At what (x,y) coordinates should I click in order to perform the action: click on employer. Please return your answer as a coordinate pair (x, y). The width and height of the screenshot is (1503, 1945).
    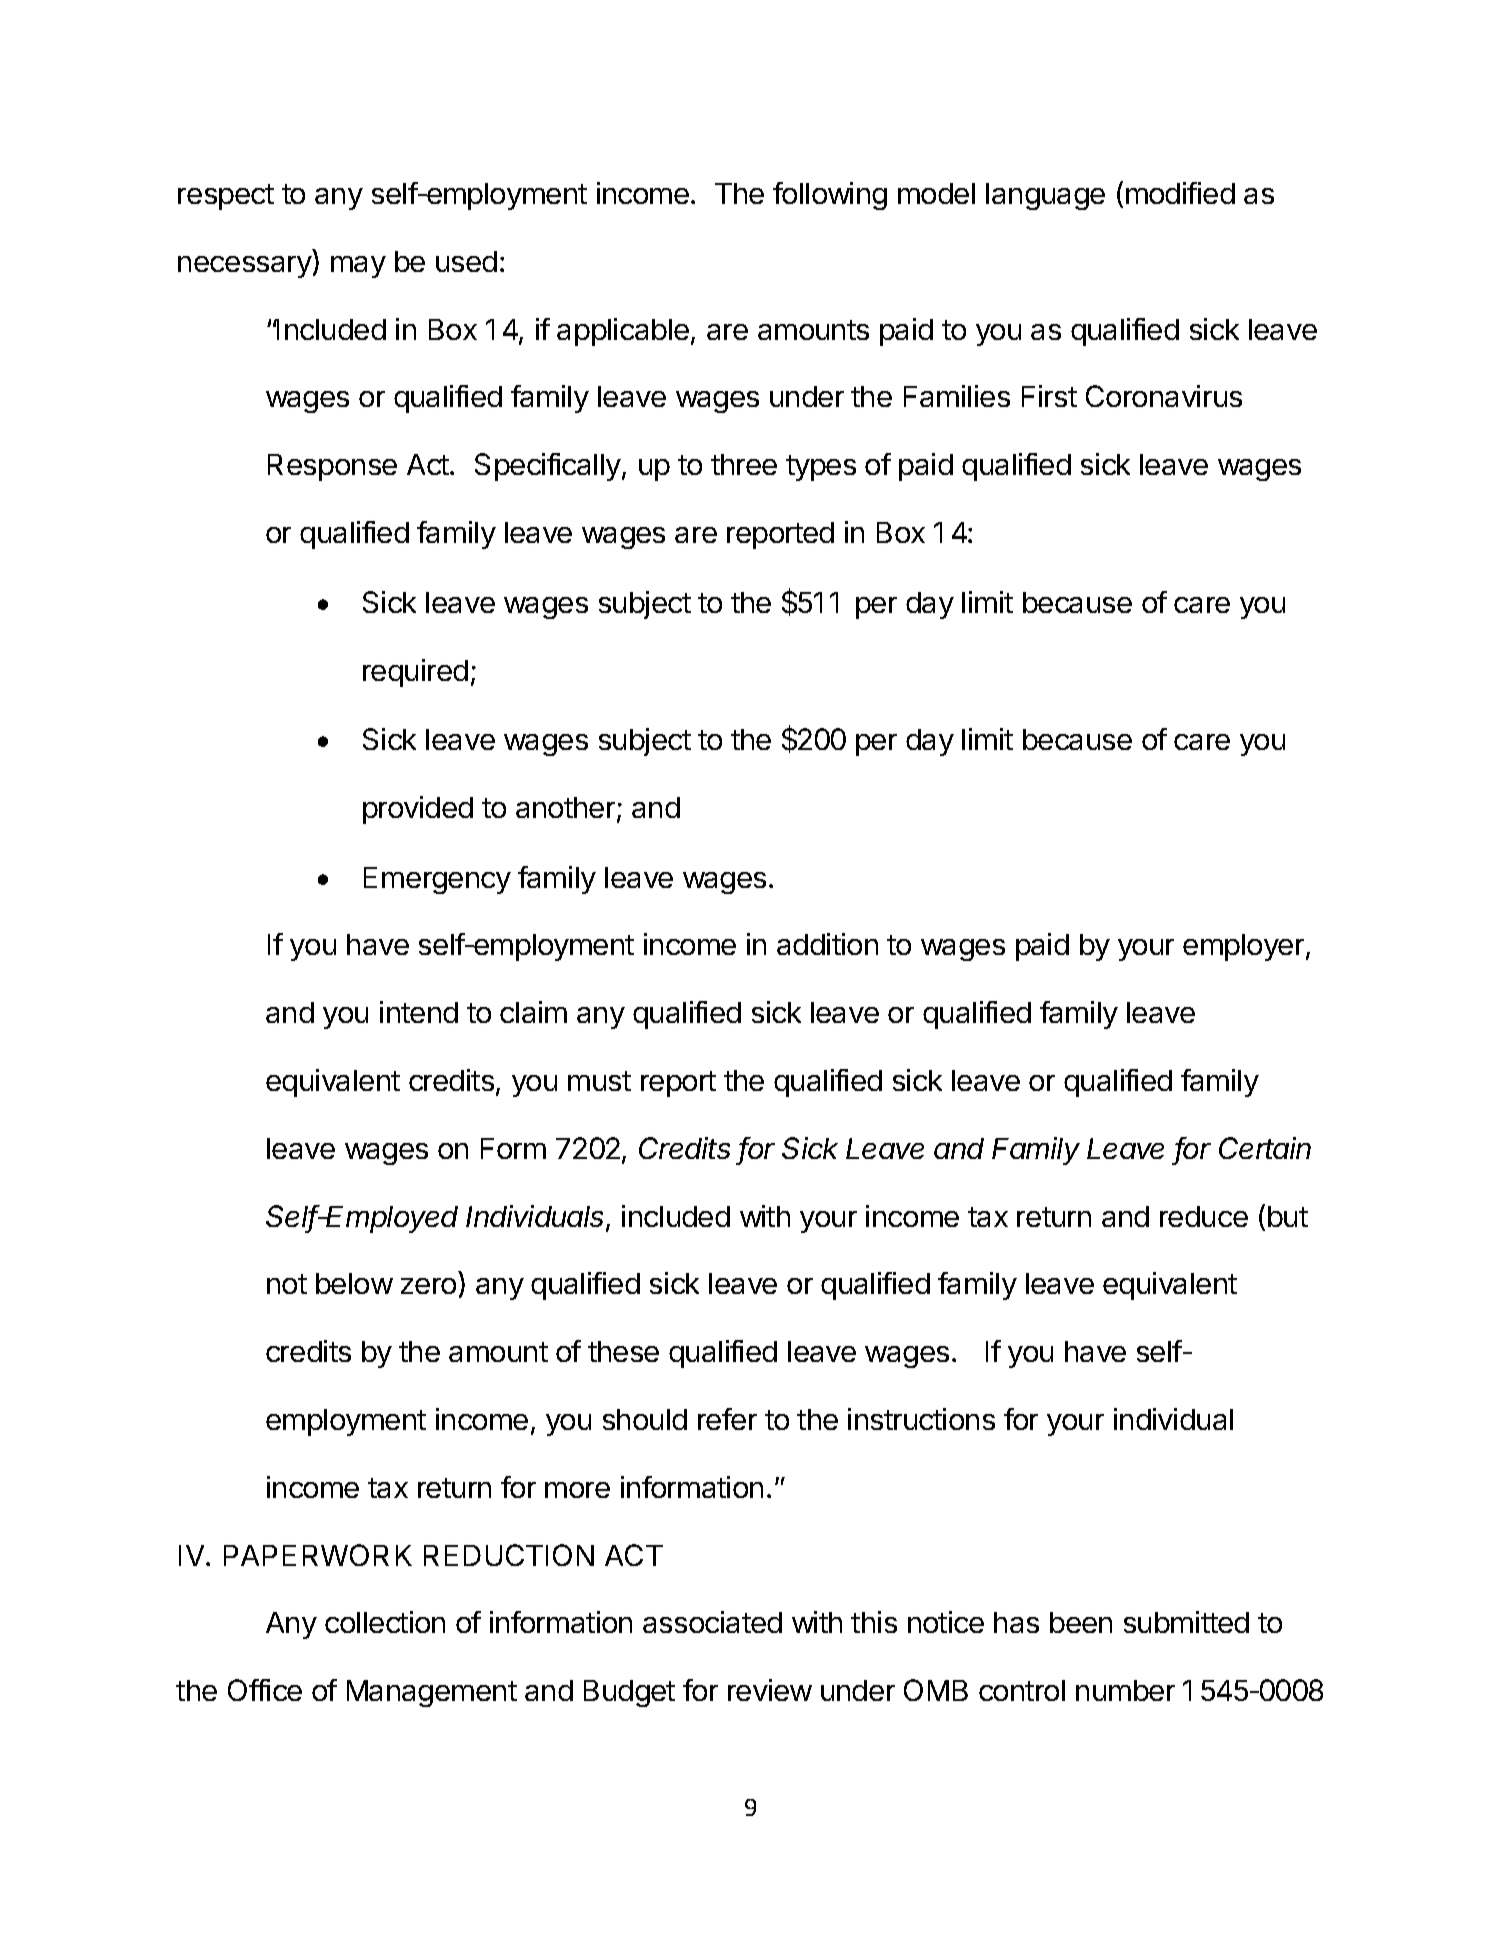
    Looking at the image, I should click on (1245, 947).
